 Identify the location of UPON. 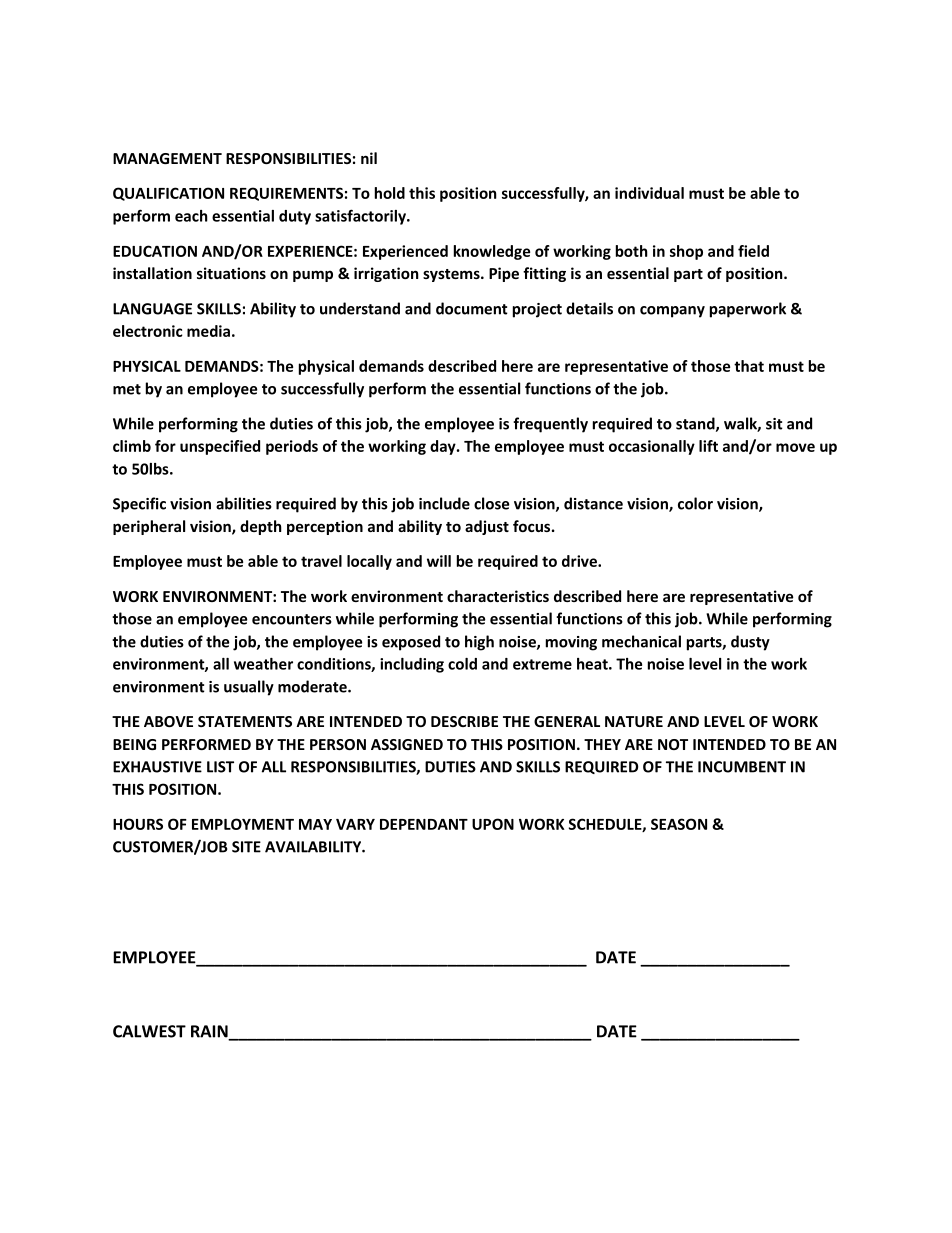
(493, 824).
